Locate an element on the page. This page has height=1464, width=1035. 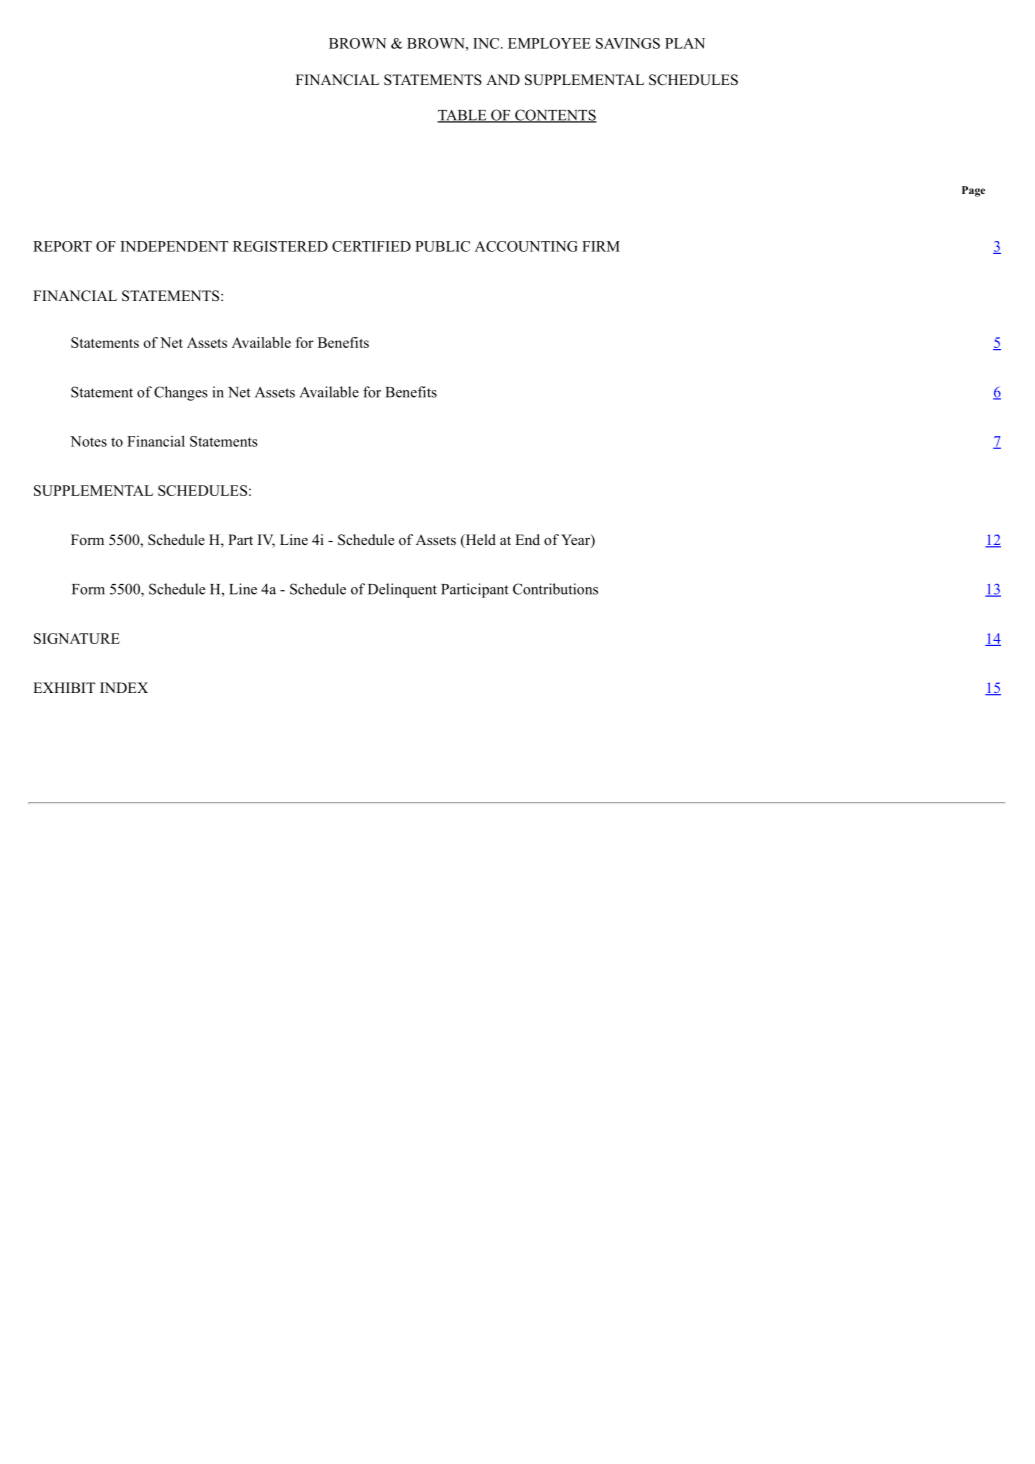
AND is located at coordinates (503, 79).
